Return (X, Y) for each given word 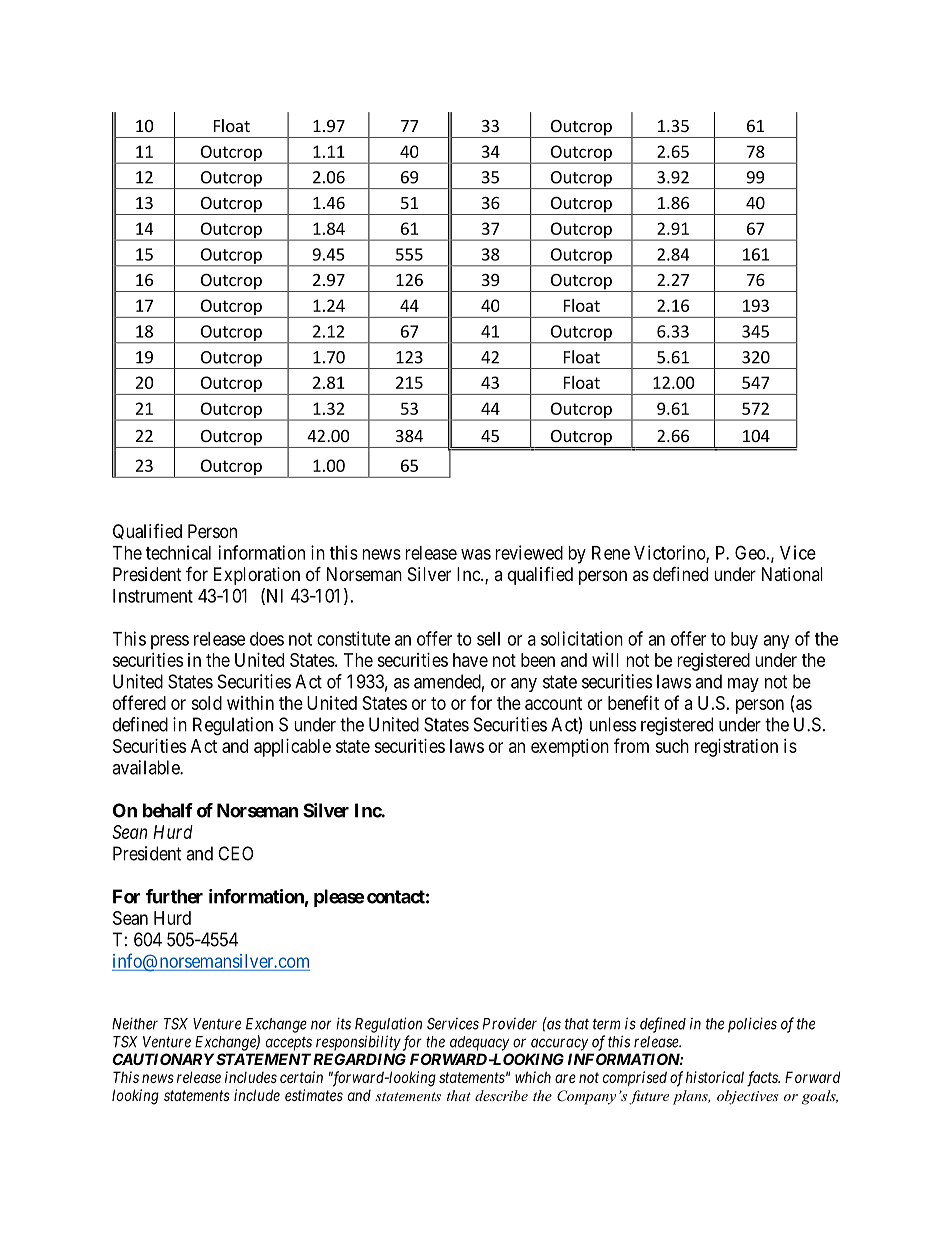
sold (206, 703)
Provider (510, 1024)
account (553, 703)
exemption (570, 748)
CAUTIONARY (163, 1059)
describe (501, 1095)
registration (736, 748)
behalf (168, 810)
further (174, 896)
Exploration (257, 576)
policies (752, 1025)
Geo (750, 552)
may (743, 685)
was (476, 554)
